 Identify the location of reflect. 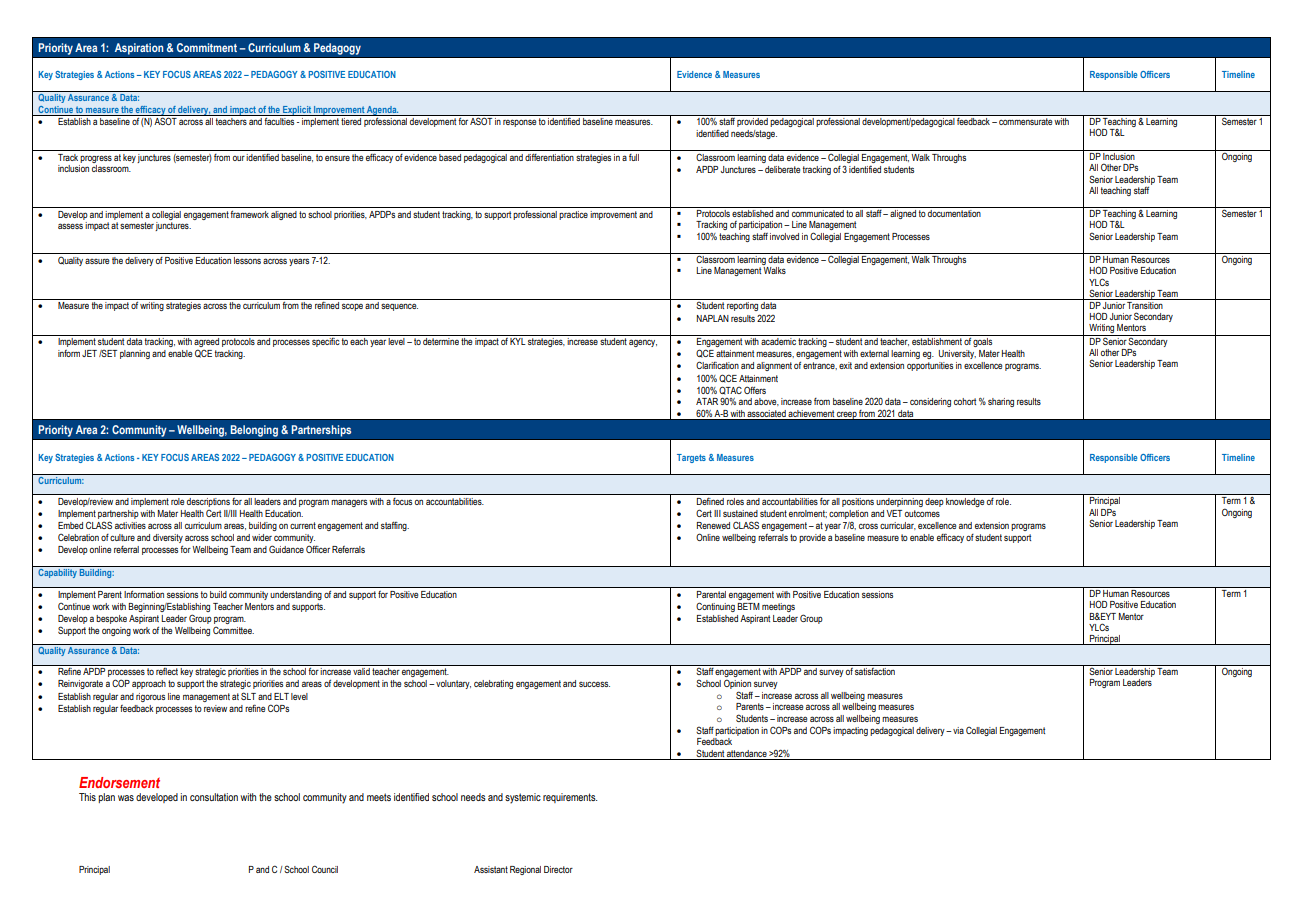
(167, 671).
